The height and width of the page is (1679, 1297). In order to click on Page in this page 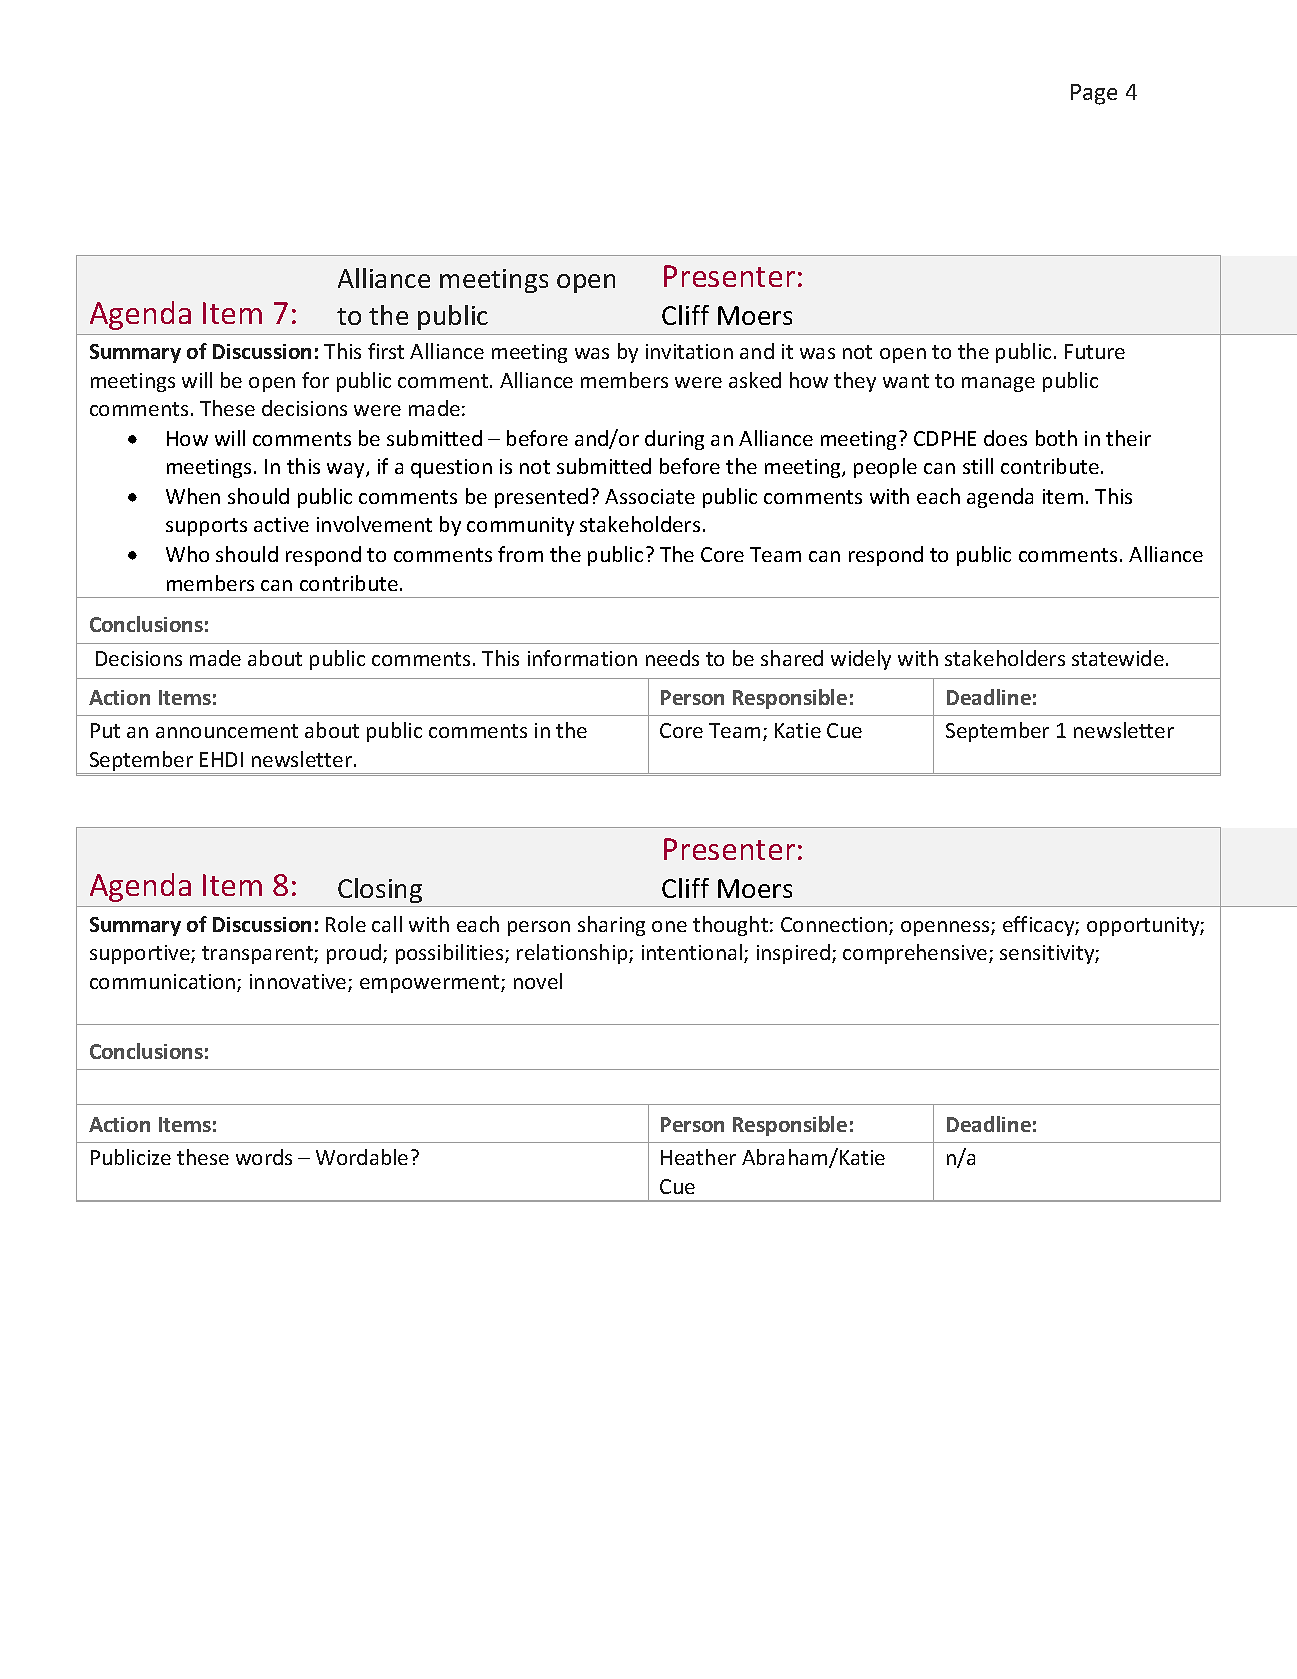, I will do `click(1094, 94)`.
